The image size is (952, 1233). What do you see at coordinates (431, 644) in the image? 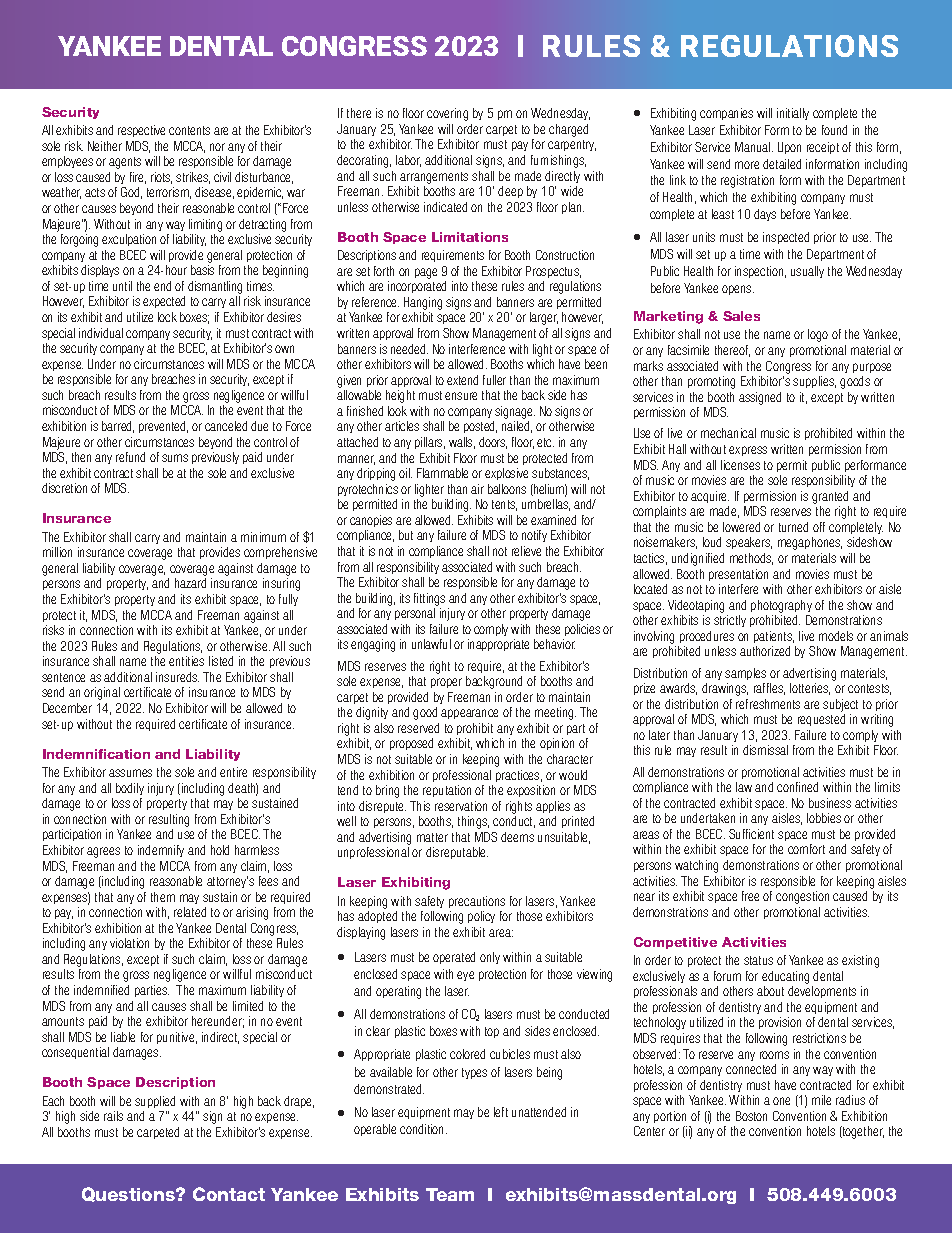
I see `unlawful` at bounding box center [431, 644].
